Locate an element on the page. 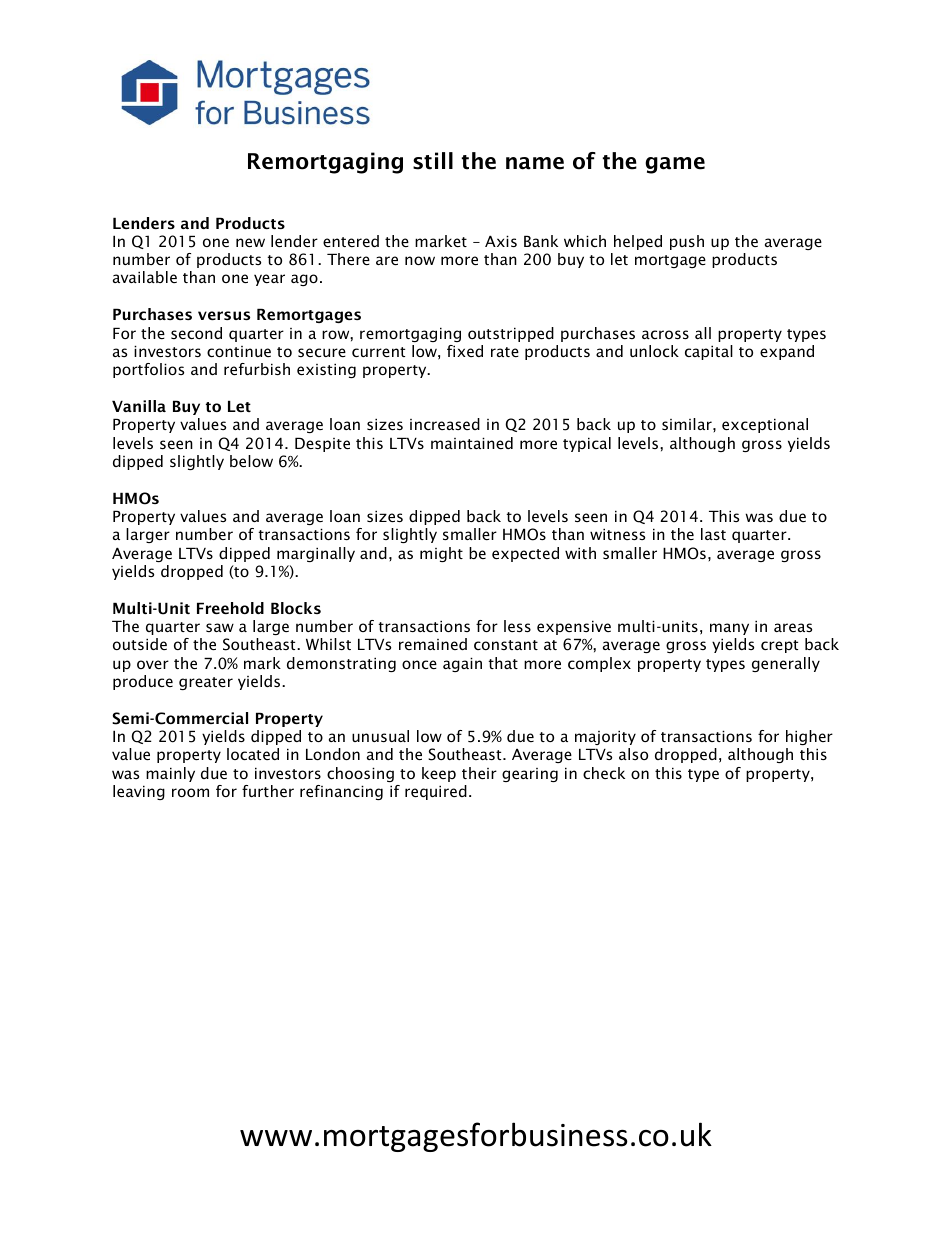 The height and width of the document is (1233, 952). new is located at coordinates (250, 242).
